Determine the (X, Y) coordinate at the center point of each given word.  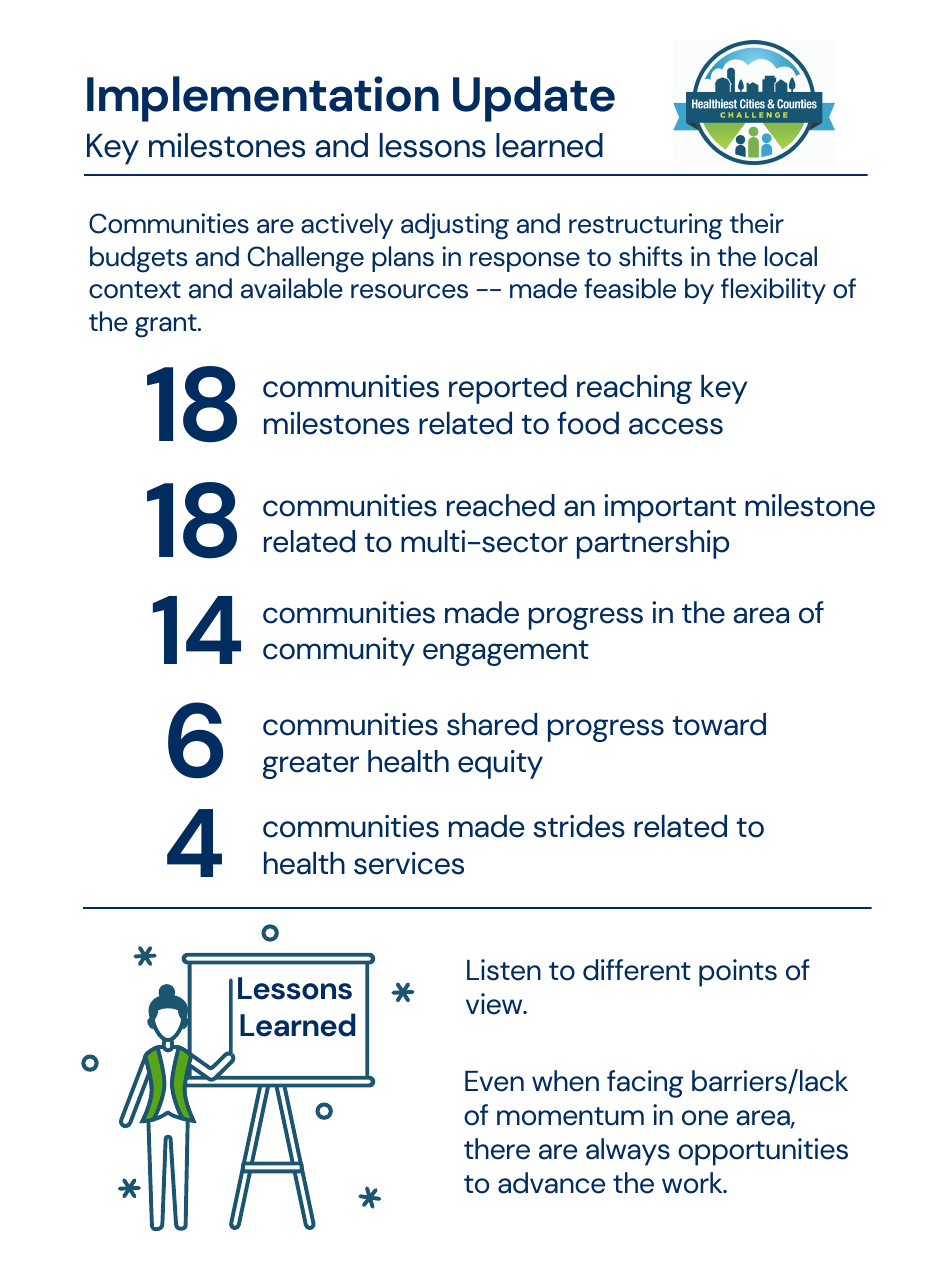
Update (534, 99)
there (497, 1149)
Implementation (263, 99)
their (757, 223)
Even (494, 1081)
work (693, 1183)
